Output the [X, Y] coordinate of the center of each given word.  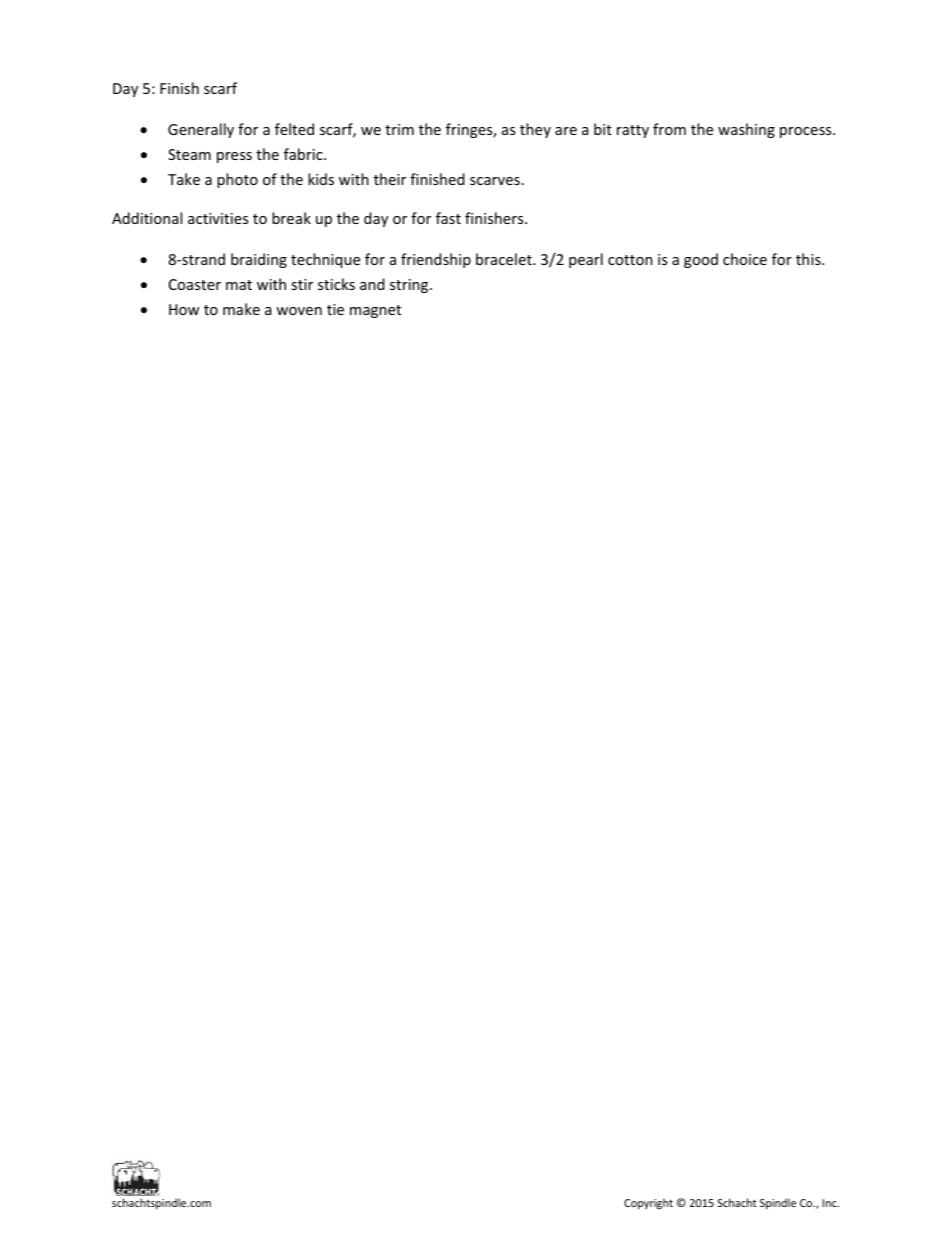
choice [745, 259]
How [184, 309]
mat [239, 285]
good [701, 260]
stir [302, 284]
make [241, 309]
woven [299, 311]
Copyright [648, 1203]
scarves [495, 181]
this [809, 259]
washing [746, 130]
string [410, 286]
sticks [336, 284]
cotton [630, 260]
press [234, 157]
